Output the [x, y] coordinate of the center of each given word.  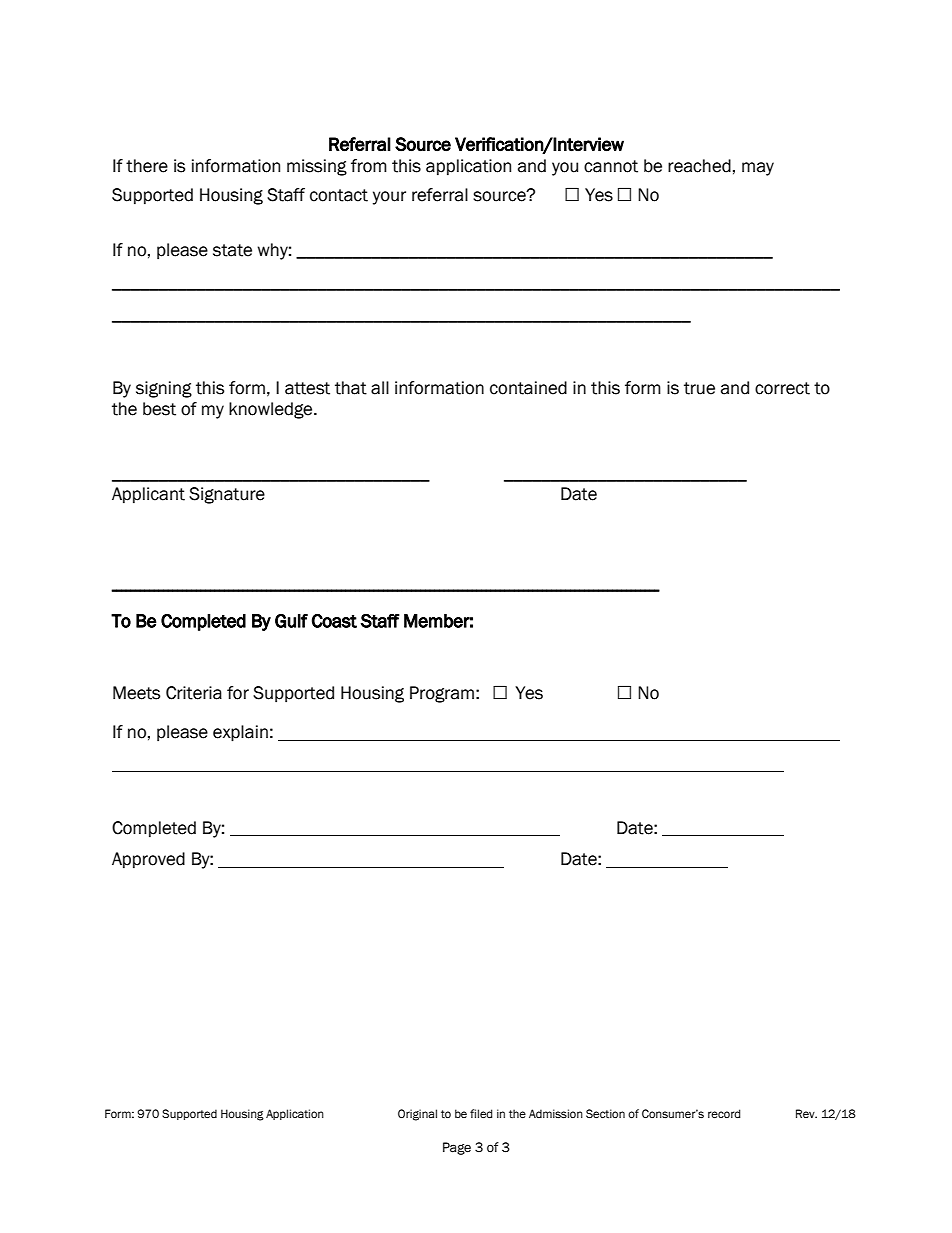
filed [481, 1113]
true [699, 388]
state [232, 250]
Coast [334, 621]
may [758, 169]
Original [417, 1115]
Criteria [194, 693]
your [389, 198]
